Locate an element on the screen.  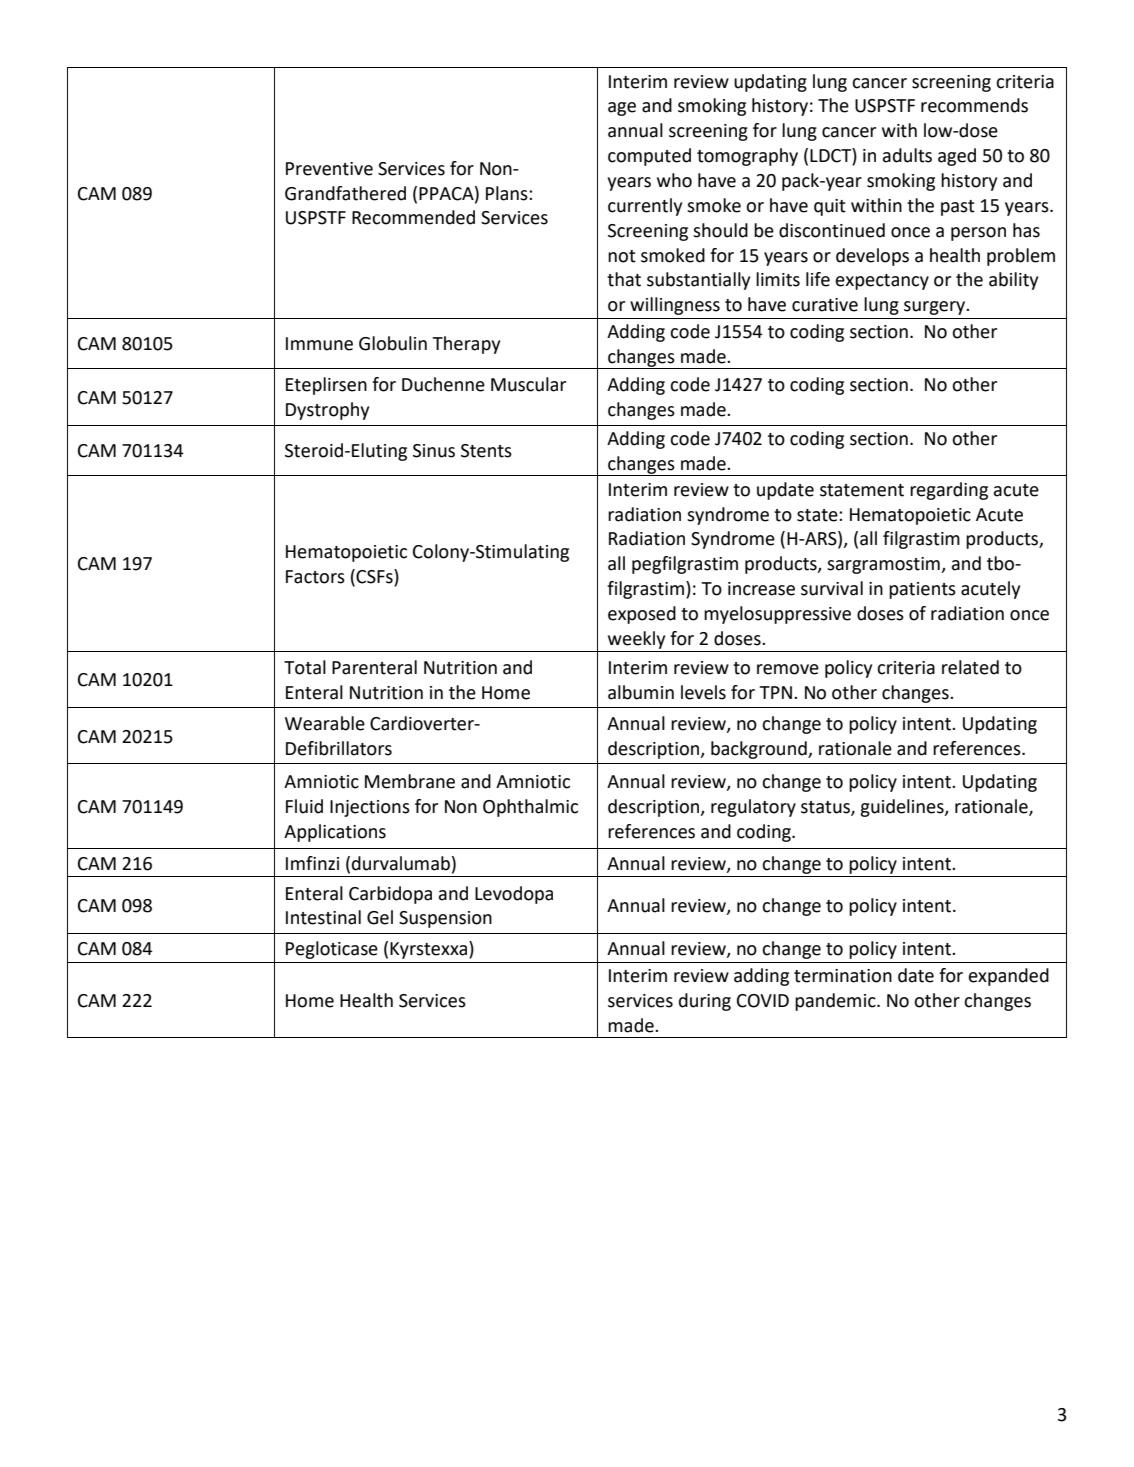
Preventive is located at coordinates (329, 169).
